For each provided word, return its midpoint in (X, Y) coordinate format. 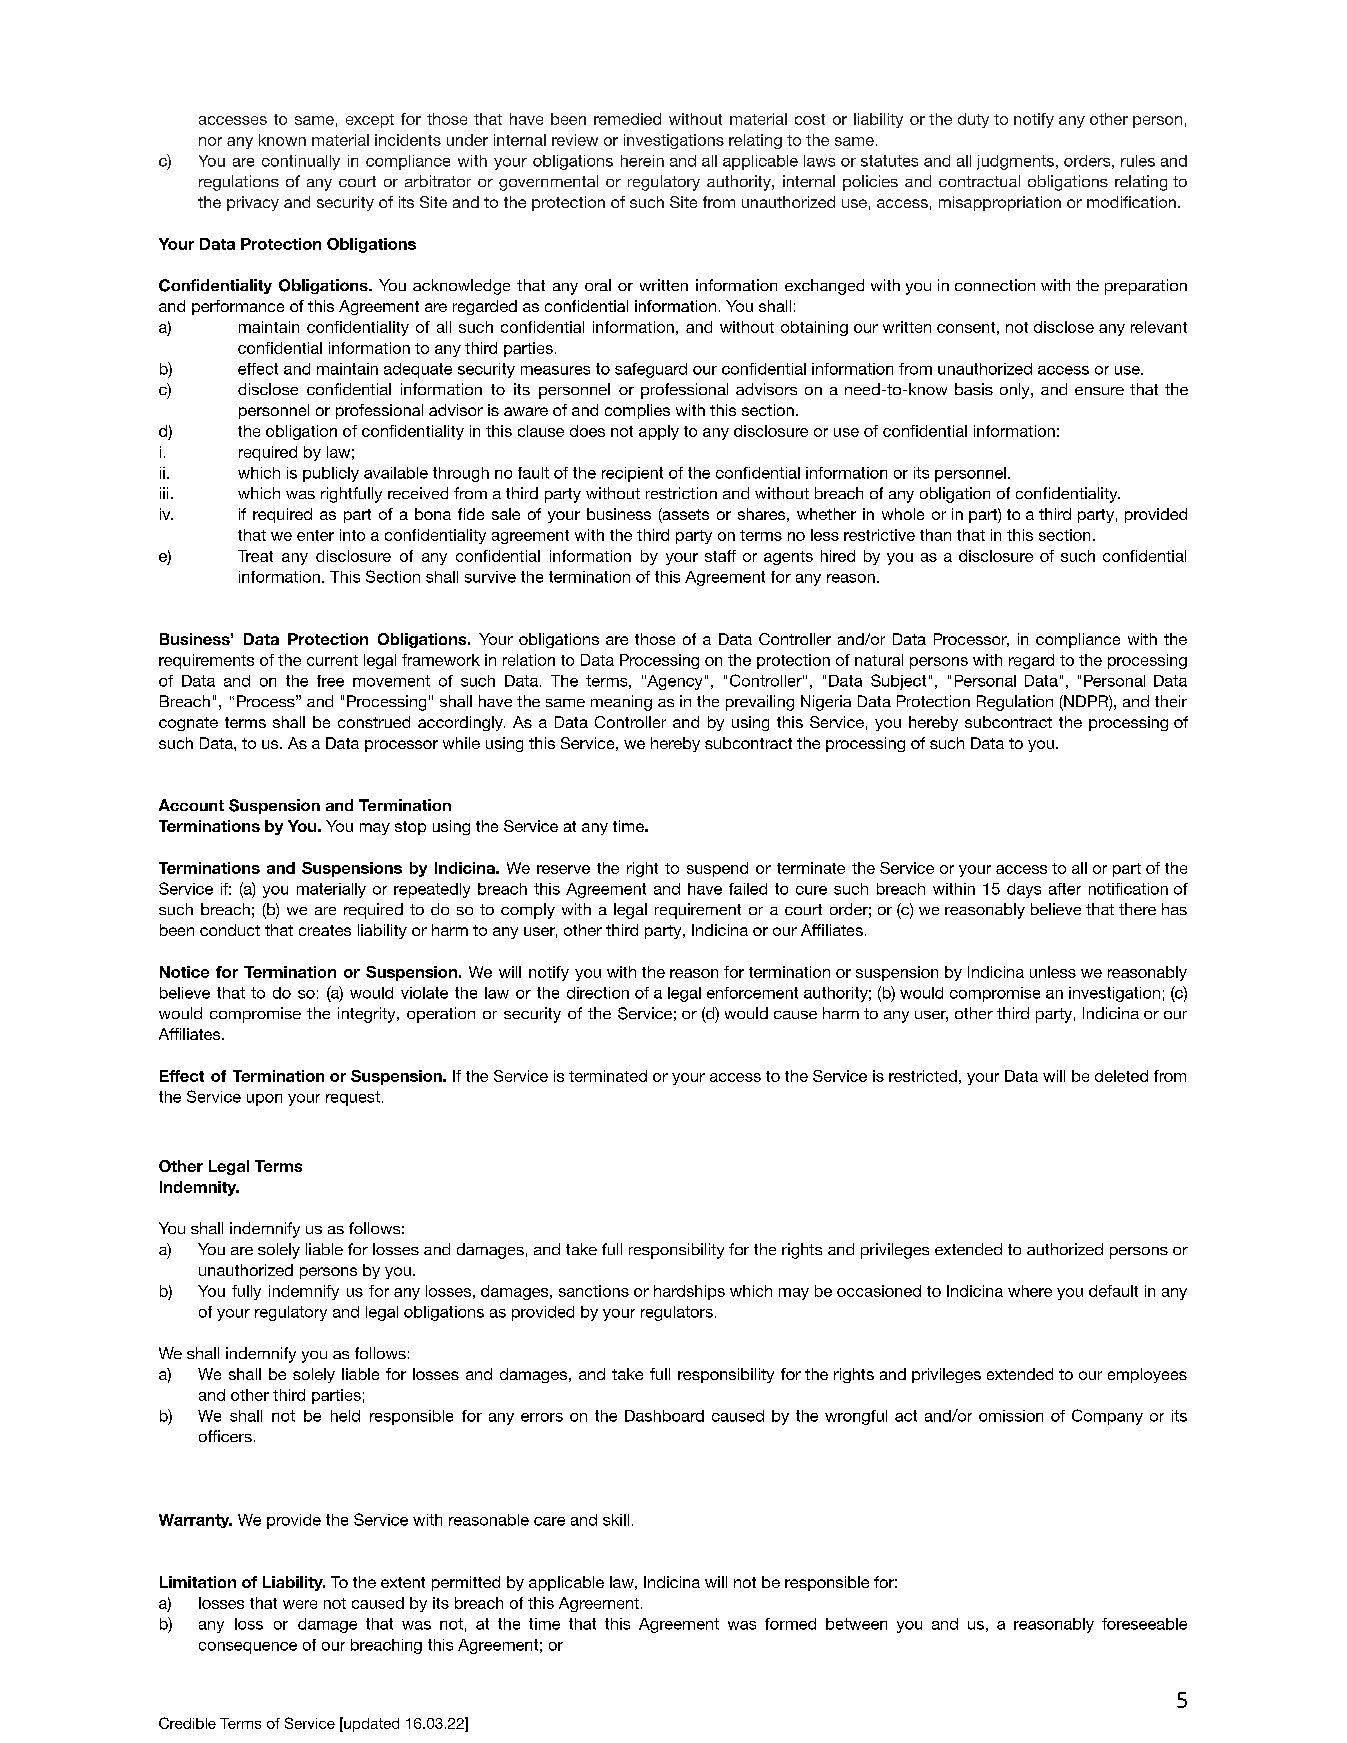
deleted (1121, 1076)
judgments (1015, 162)
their (1171, 701)
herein (642, 161)
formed (790, 1624)
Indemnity (199, 1188)
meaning (621, 703)
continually (301, 162)
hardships (689, 1292)
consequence (248, 1648)
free (330, 681)
